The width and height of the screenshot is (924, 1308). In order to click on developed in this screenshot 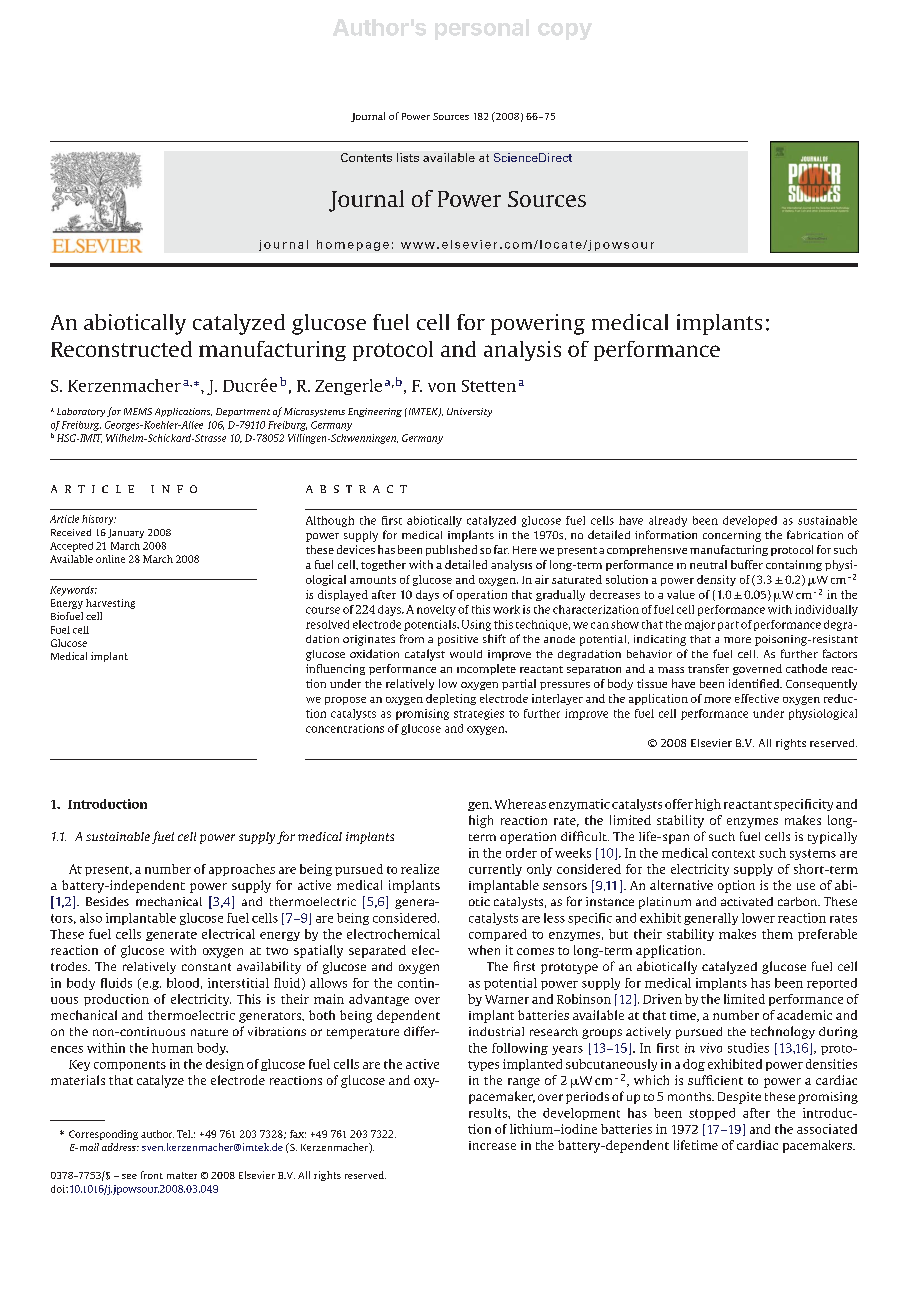, I will do `click(750, 521)`.
